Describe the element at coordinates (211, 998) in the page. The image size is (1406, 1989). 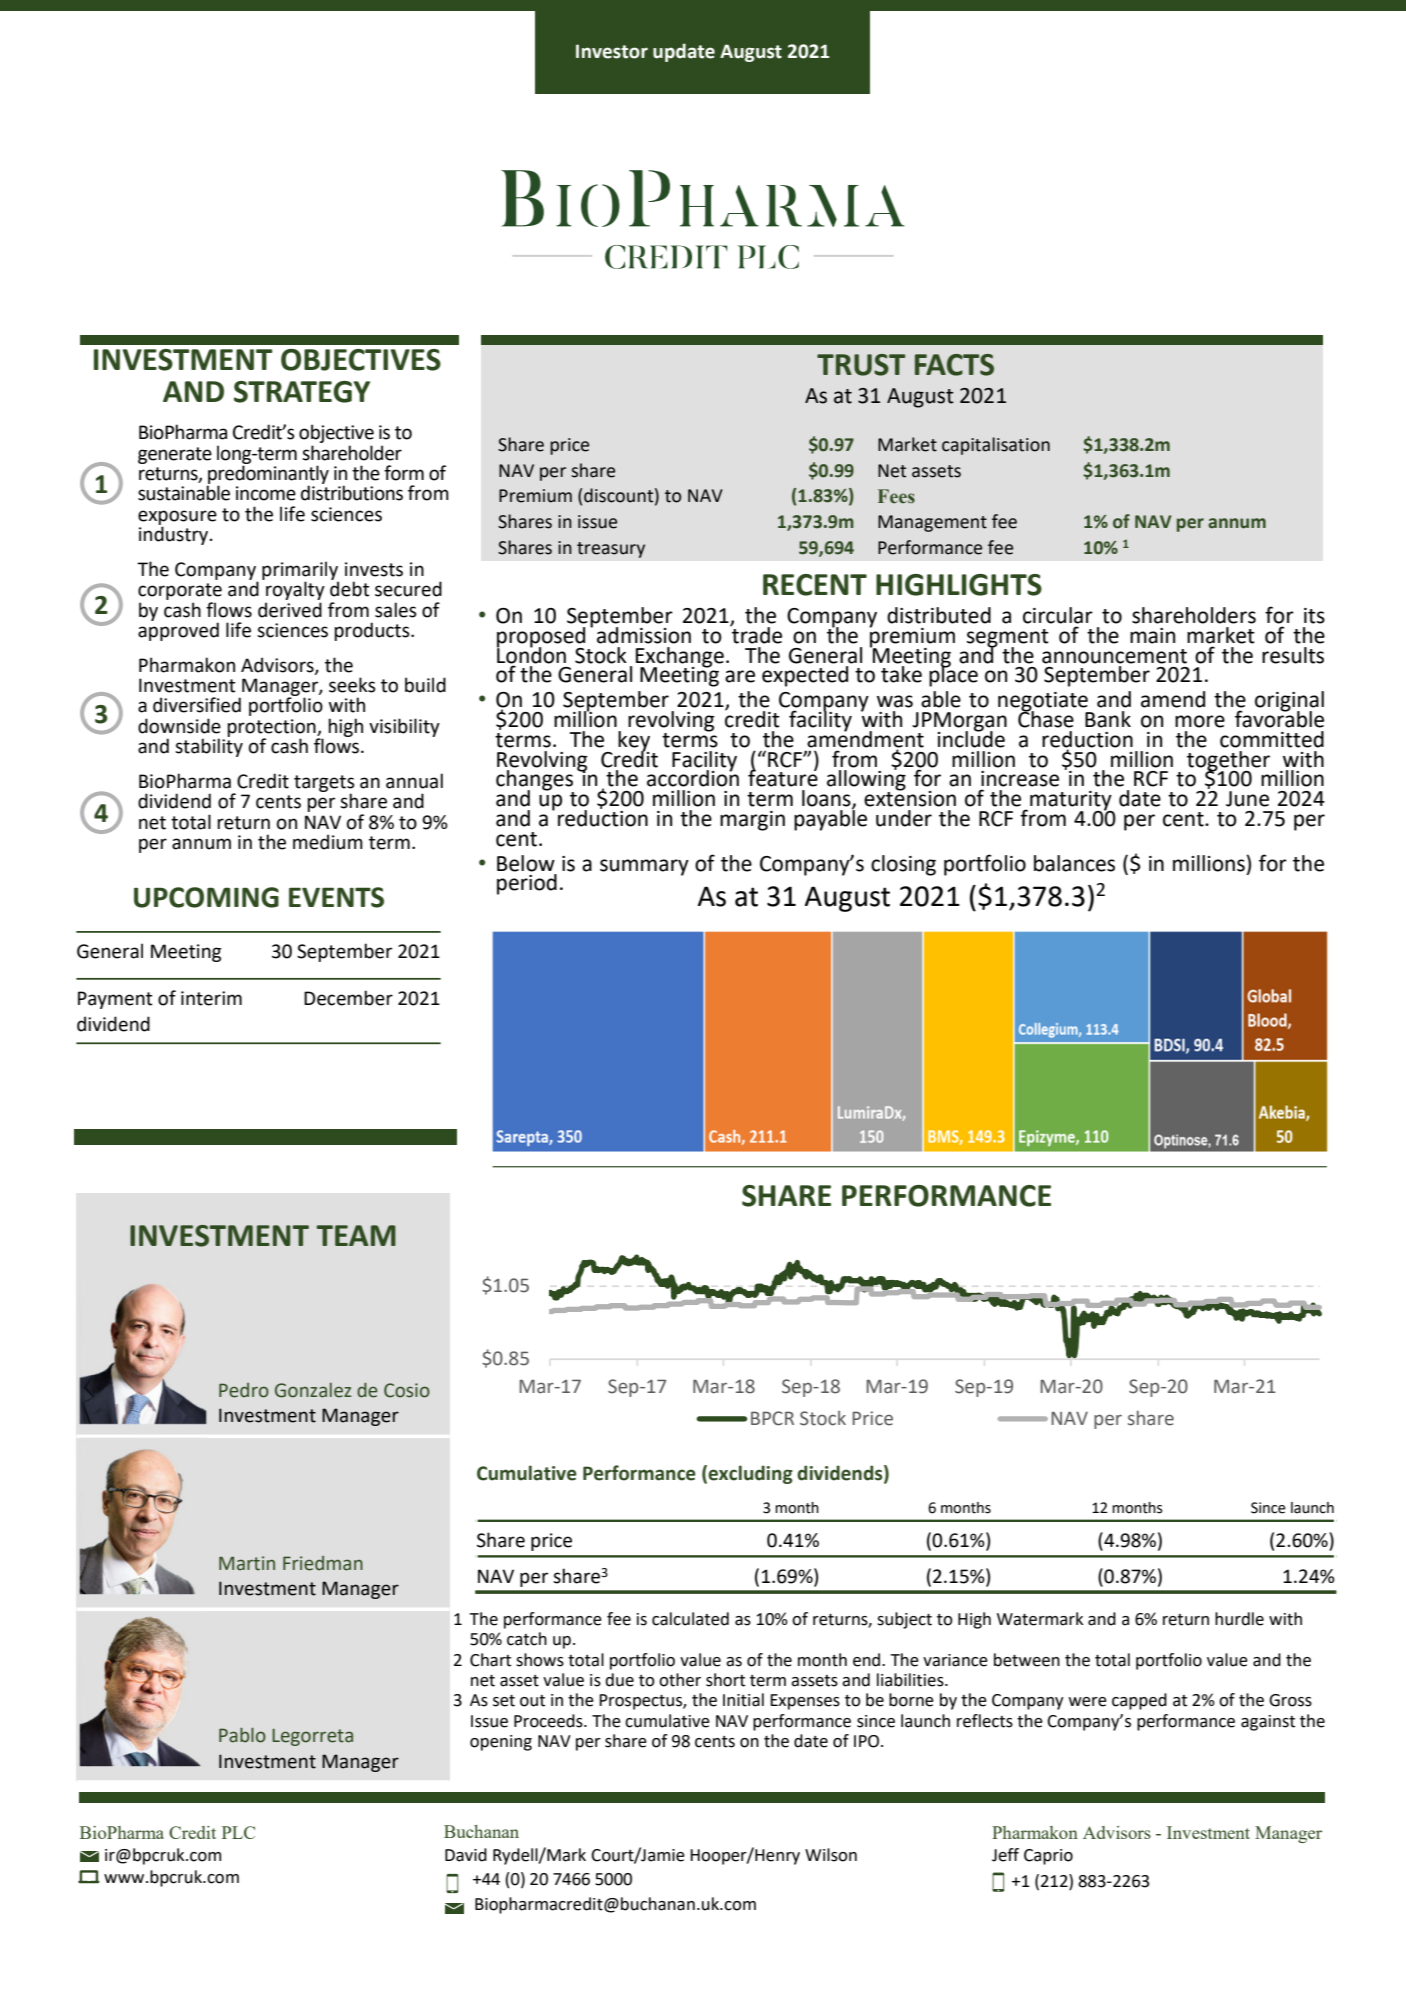
I see `interim` at that location.
